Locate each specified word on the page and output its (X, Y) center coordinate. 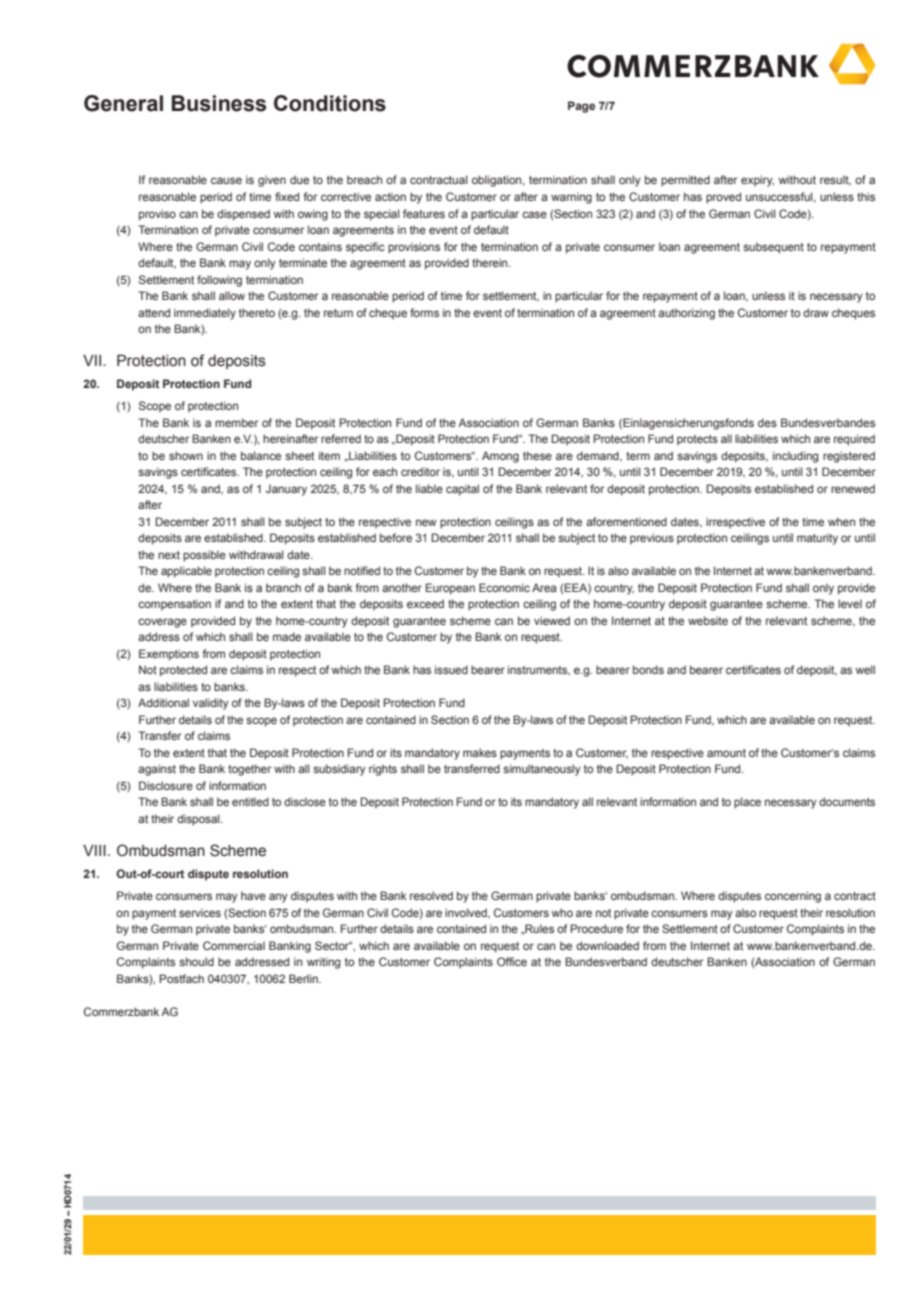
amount (726, 753)
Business (219, 103)
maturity (817, 539)
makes (480, 752)
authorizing (686, 314)
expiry (757, 181)
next (169, 555)
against (157, 770)
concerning (793, 897)
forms (424, 312)
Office (512, 961)
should (196, 961)
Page (581, 107)
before (396, 537)
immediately (205, 314)
